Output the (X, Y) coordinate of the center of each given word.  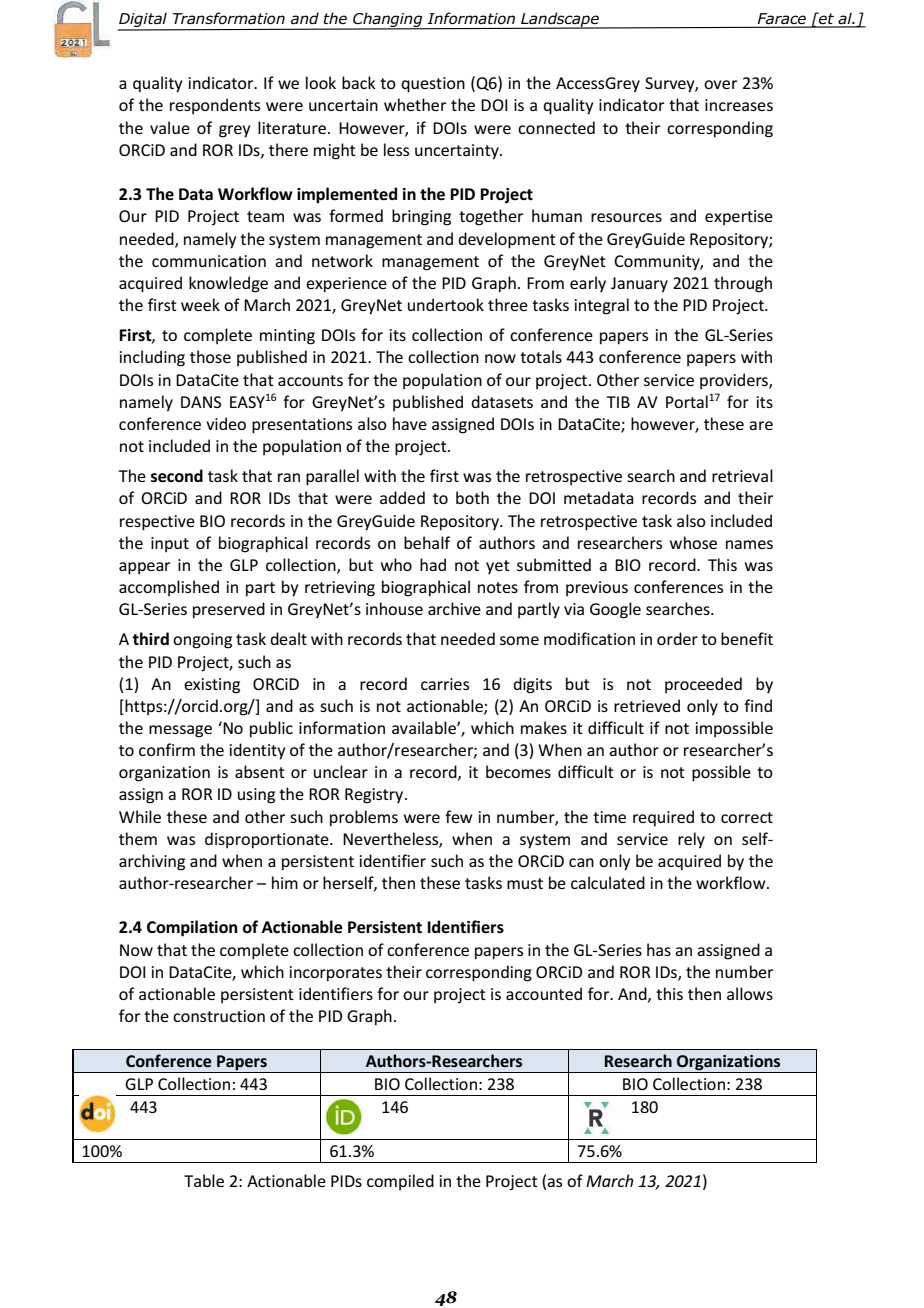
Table (204, 1180)
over (720, 84)
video (226, 423)
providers (735, 381)
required (663, 818)
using (256, 796)
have (410, 423)
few (458, 816)
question (433, 85)
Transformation (229, 18)
